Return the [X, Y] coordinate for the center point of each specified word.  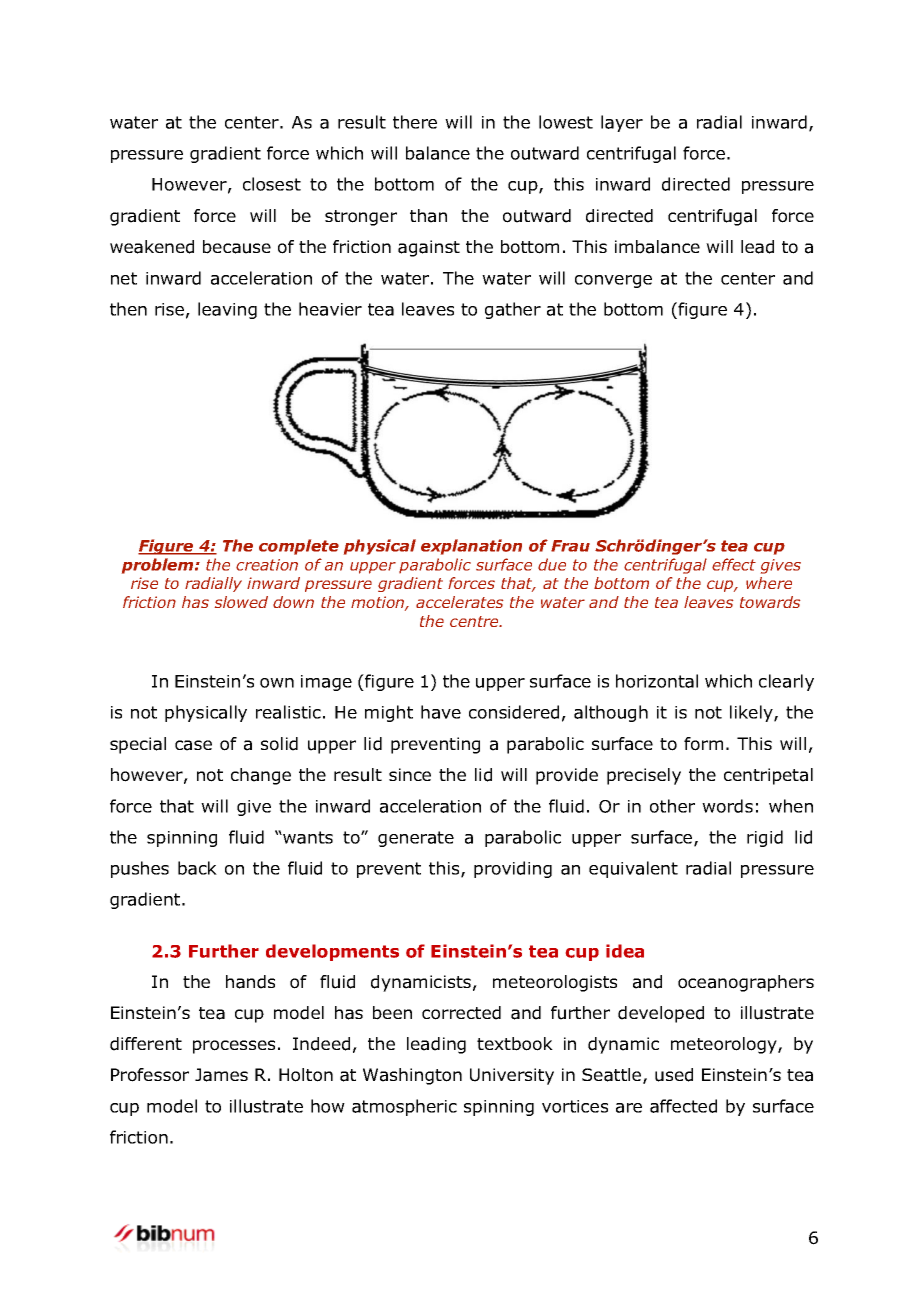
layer [622, 123]
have [441, 712]
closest [272, 184]
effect [734, 564]
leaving [227, 310]
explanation [471, 547]
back [197, 868]
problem [159, 566]
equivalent [633, 869]
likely [752, 713]
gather [513, 310]
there [415, 122]
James [221, 1075]
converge [613, 281]
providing [513, 869]
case [193, 745]
